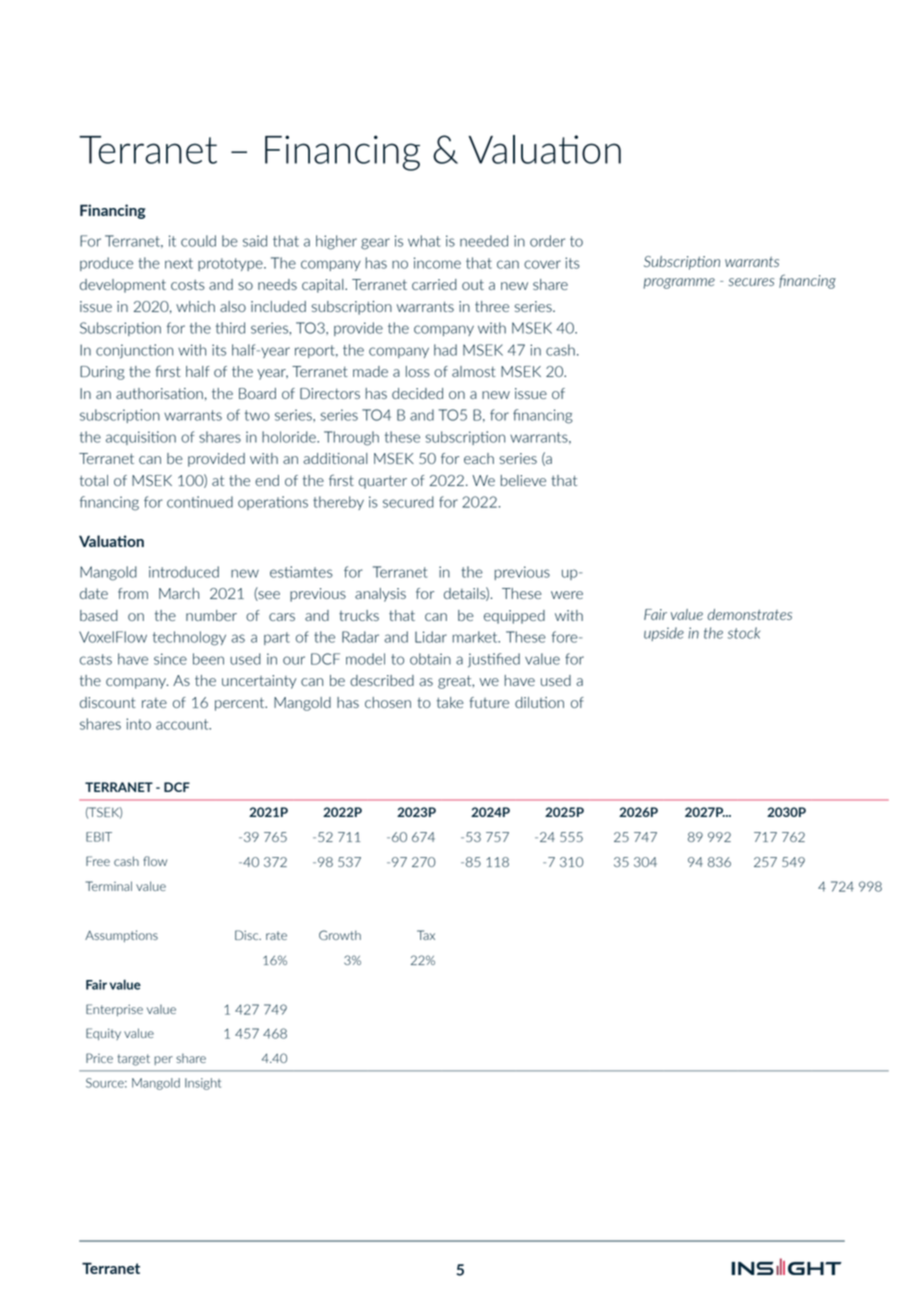 The height and width of the screenshot is (1308, 924). Describe the element at coordinates (430, 659) in the screenshot. I see `obtain` at that location.
